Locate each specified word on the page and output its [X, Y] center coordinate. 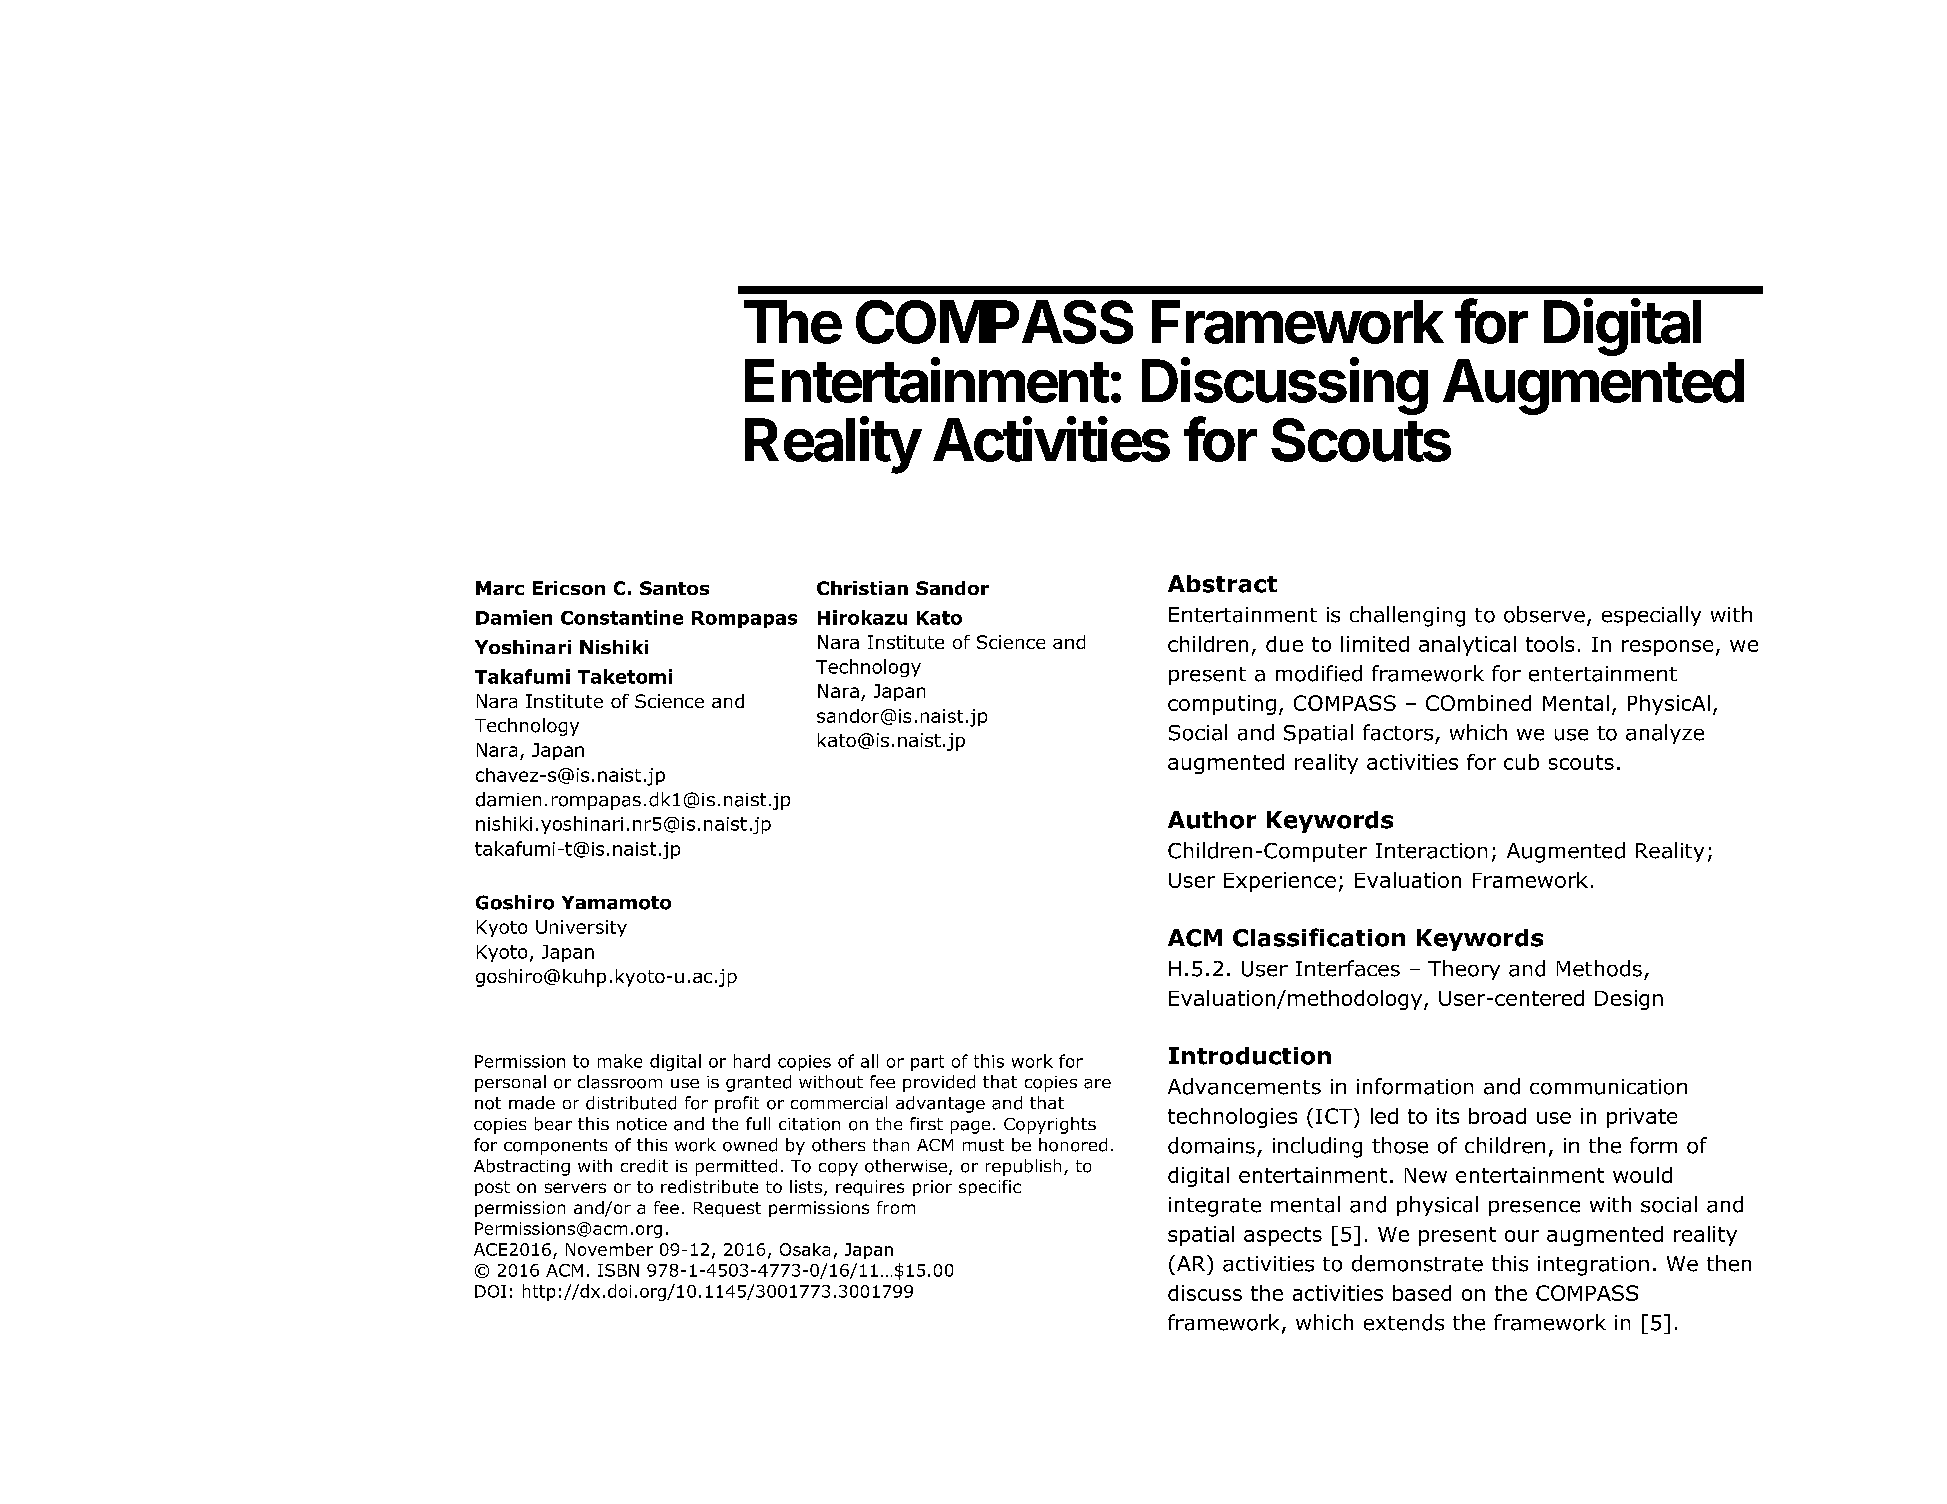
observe [1544, 614]
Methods [1599, 968]
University [581, 928]
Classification [1319, 937]
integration [1593, 1266]
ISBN [618, 1270]
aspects [1283, 1236]
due [1284, 644]
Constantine [622, 617]
